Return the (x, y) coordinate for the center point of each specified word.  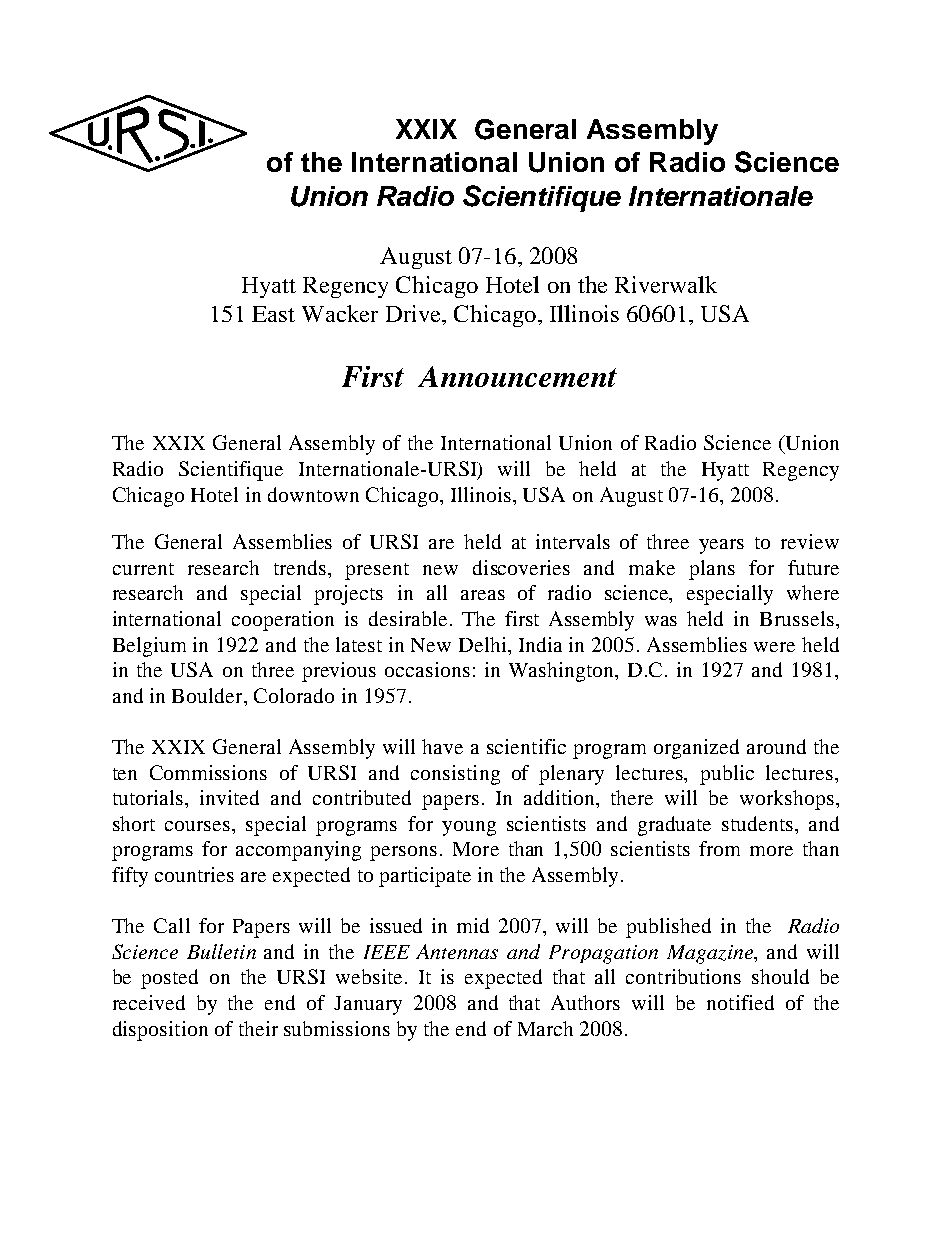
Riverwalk (666, 284)
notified (740, 1002)
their (258, 1028)
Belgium (149, 647)
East (273, 314)
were (774, 647)
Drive (414, 313)
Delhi (484, 644)
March (545, 1028)
